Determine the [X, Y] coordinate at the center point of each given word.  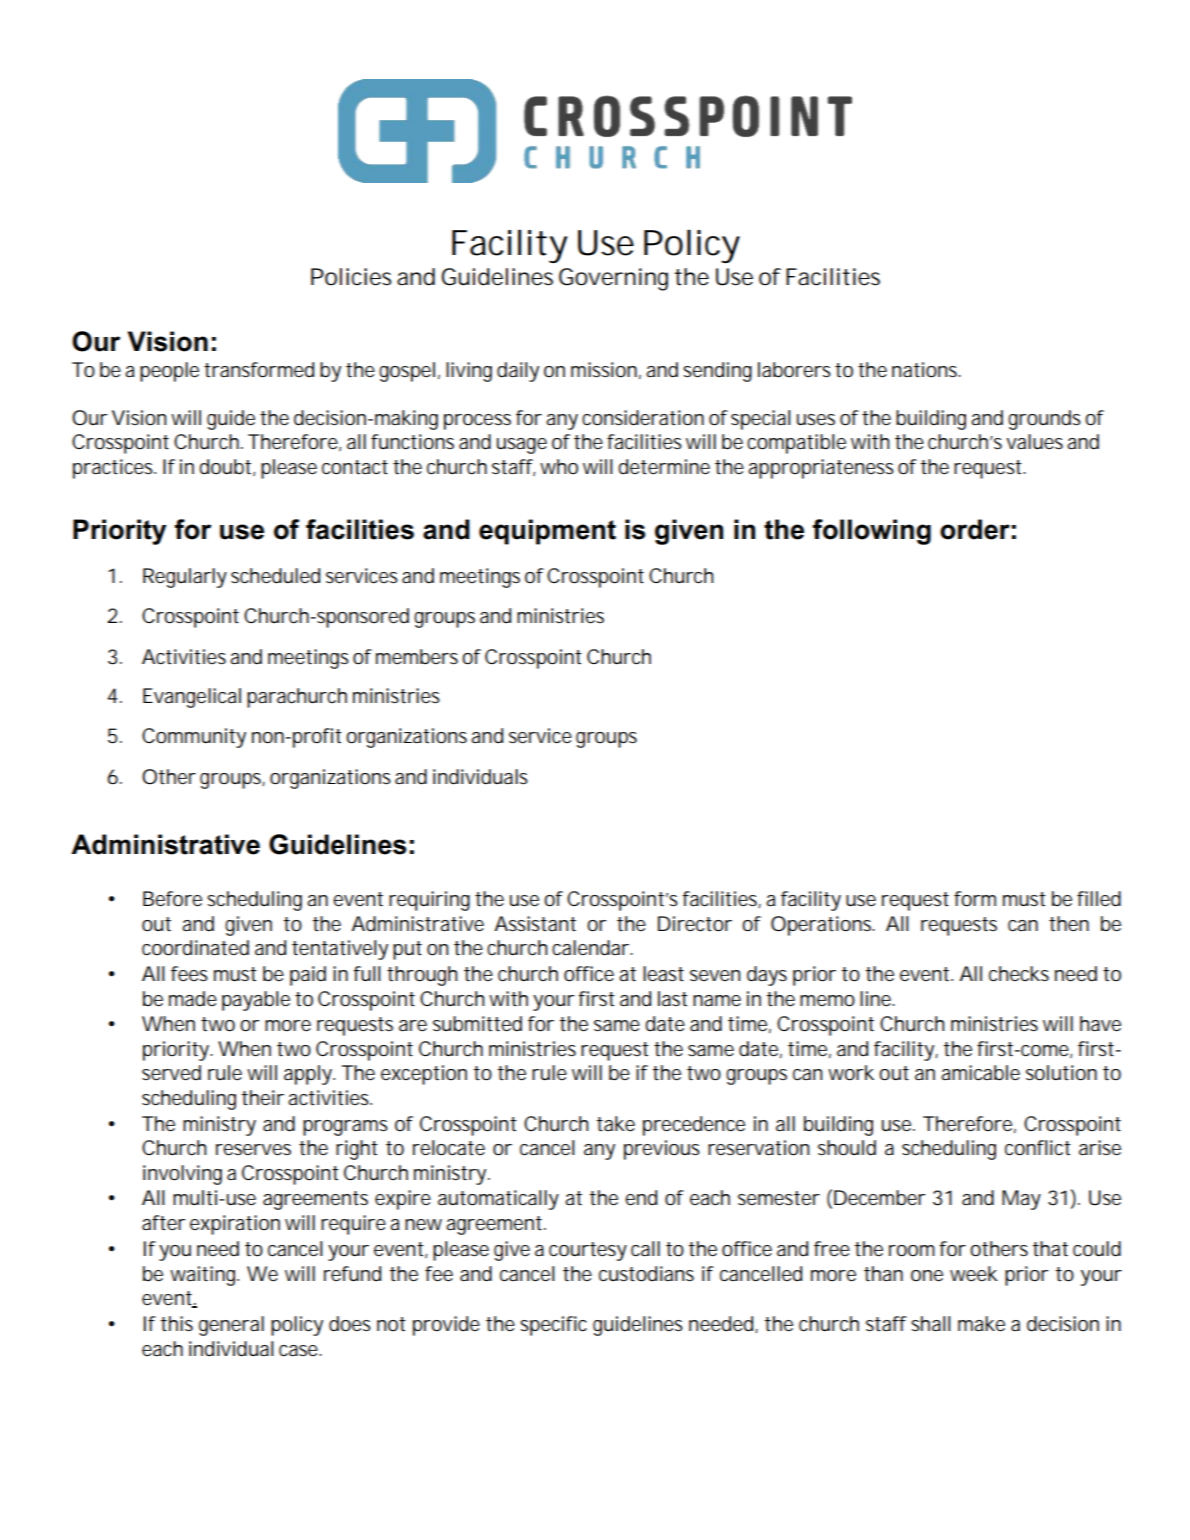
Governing [613, 279]
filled [1099, 899]
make [981, 1324]
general [231, 1326]
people [169, 372]
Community [194, 738]
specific [553, 1326]
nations [926, 370]
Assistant [535, 924]
